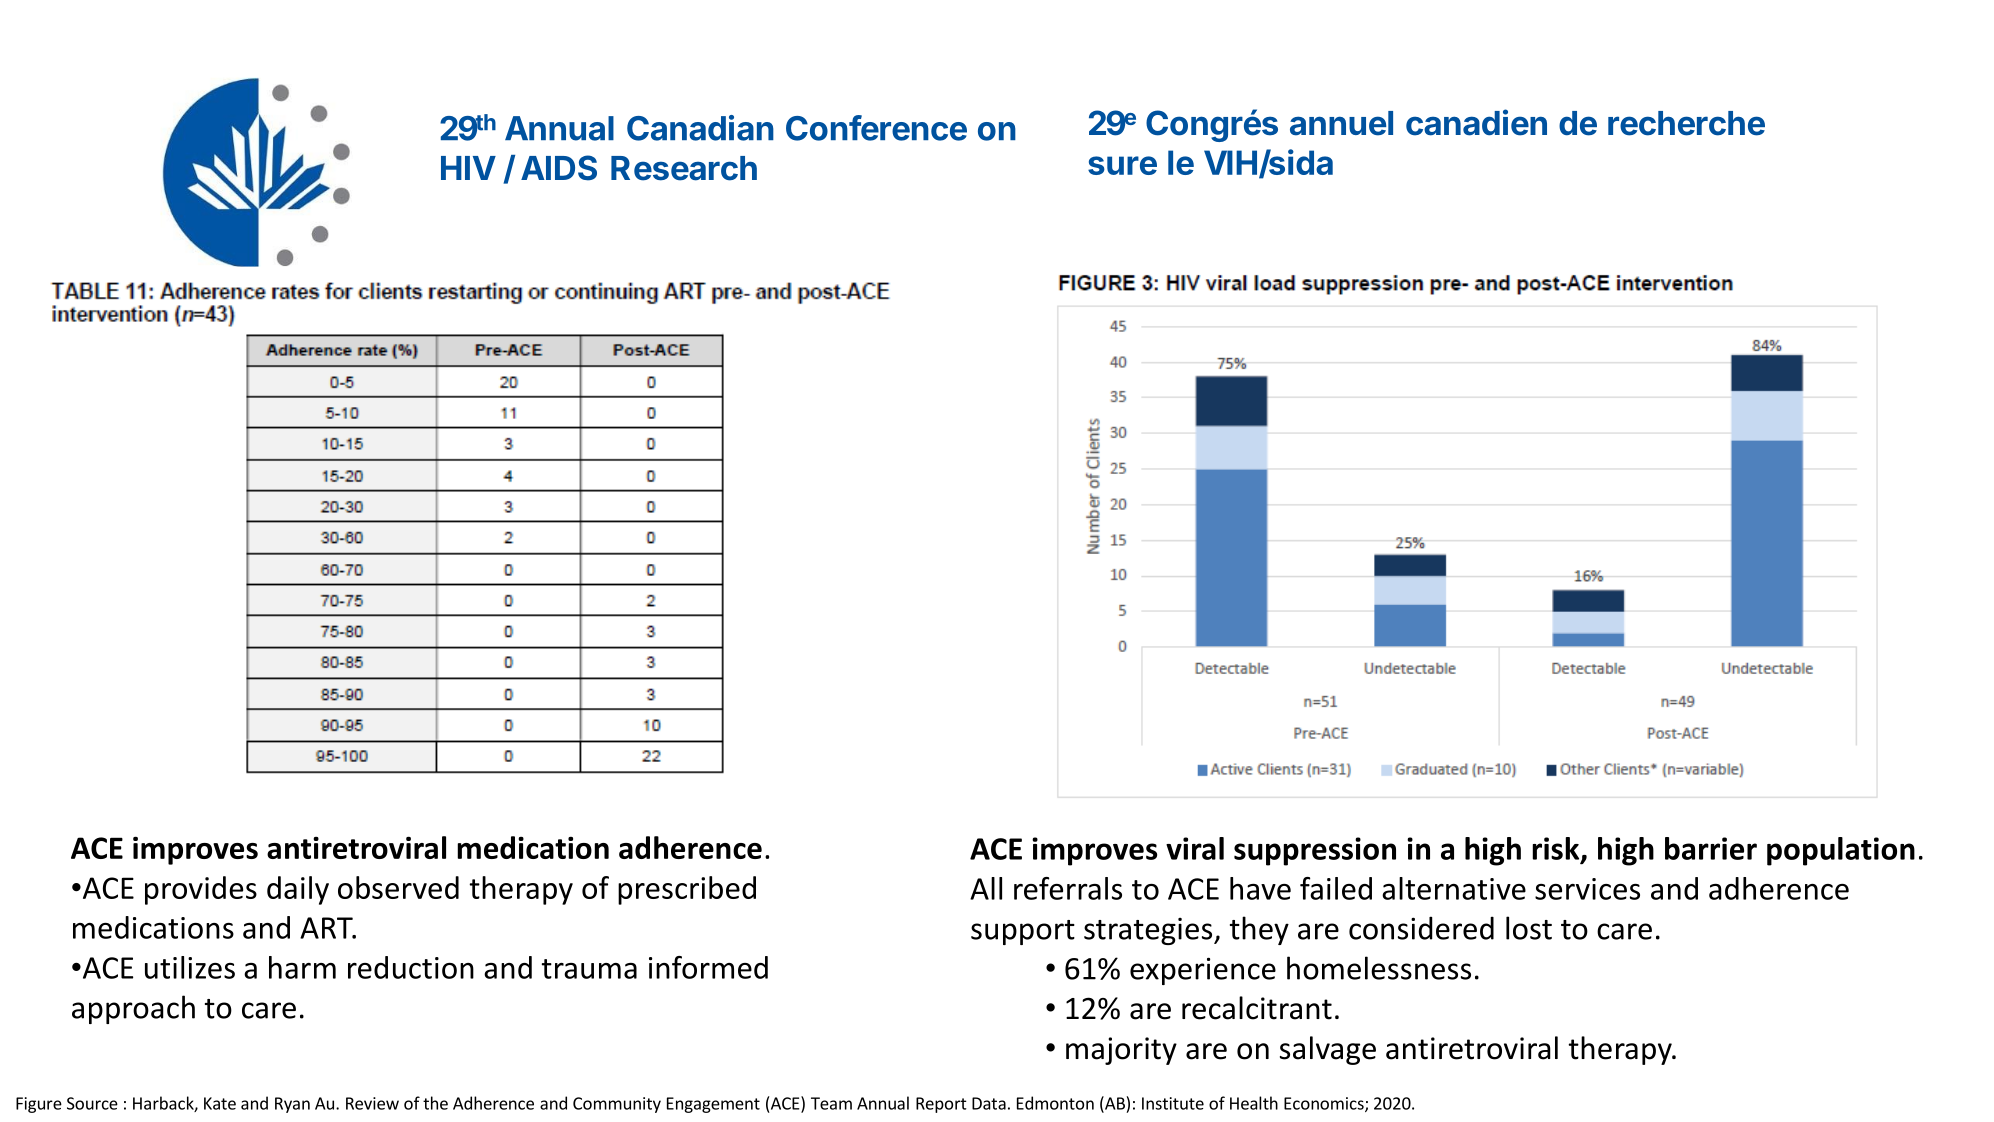 The width and height of the document is (1994, 1122). Describe the element at coordinates (559, 168) in the document. I see `AIDS` at that location.
